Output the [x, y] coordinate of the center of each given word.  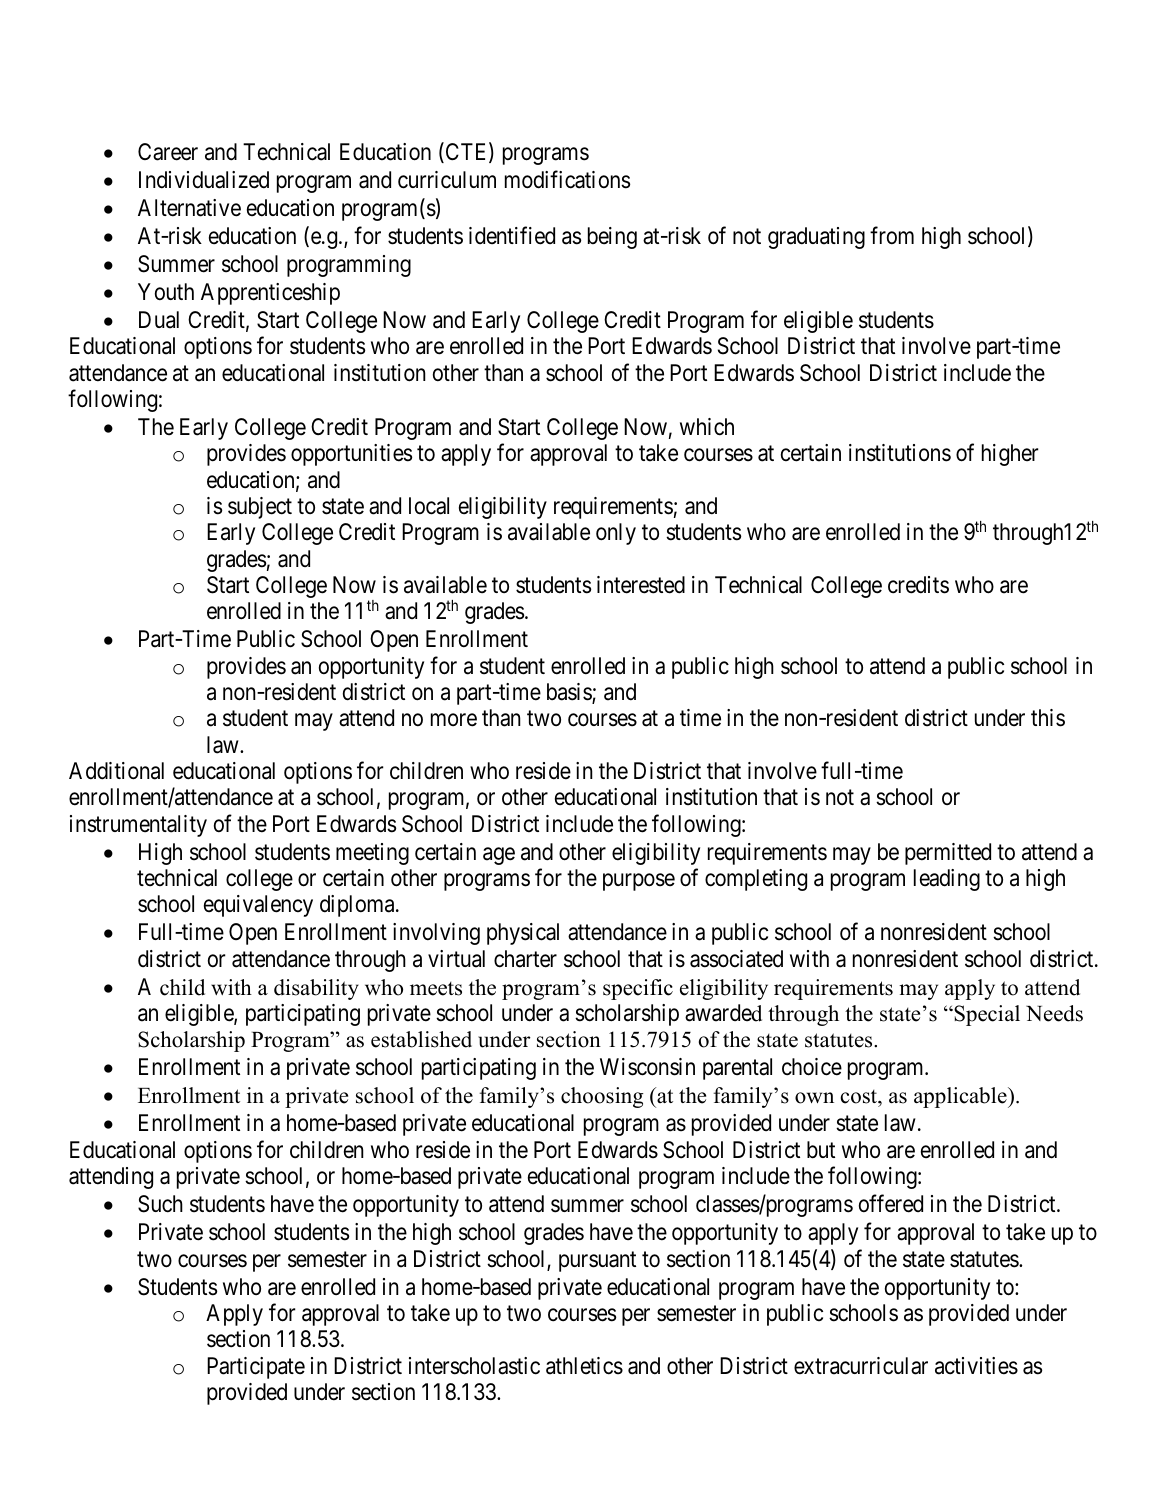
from [892, 235]
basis [570, 693]
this [1048, 718]
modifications [567, 179]
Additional [116, 771]
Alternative [189, 208]
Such [160, 1204]
